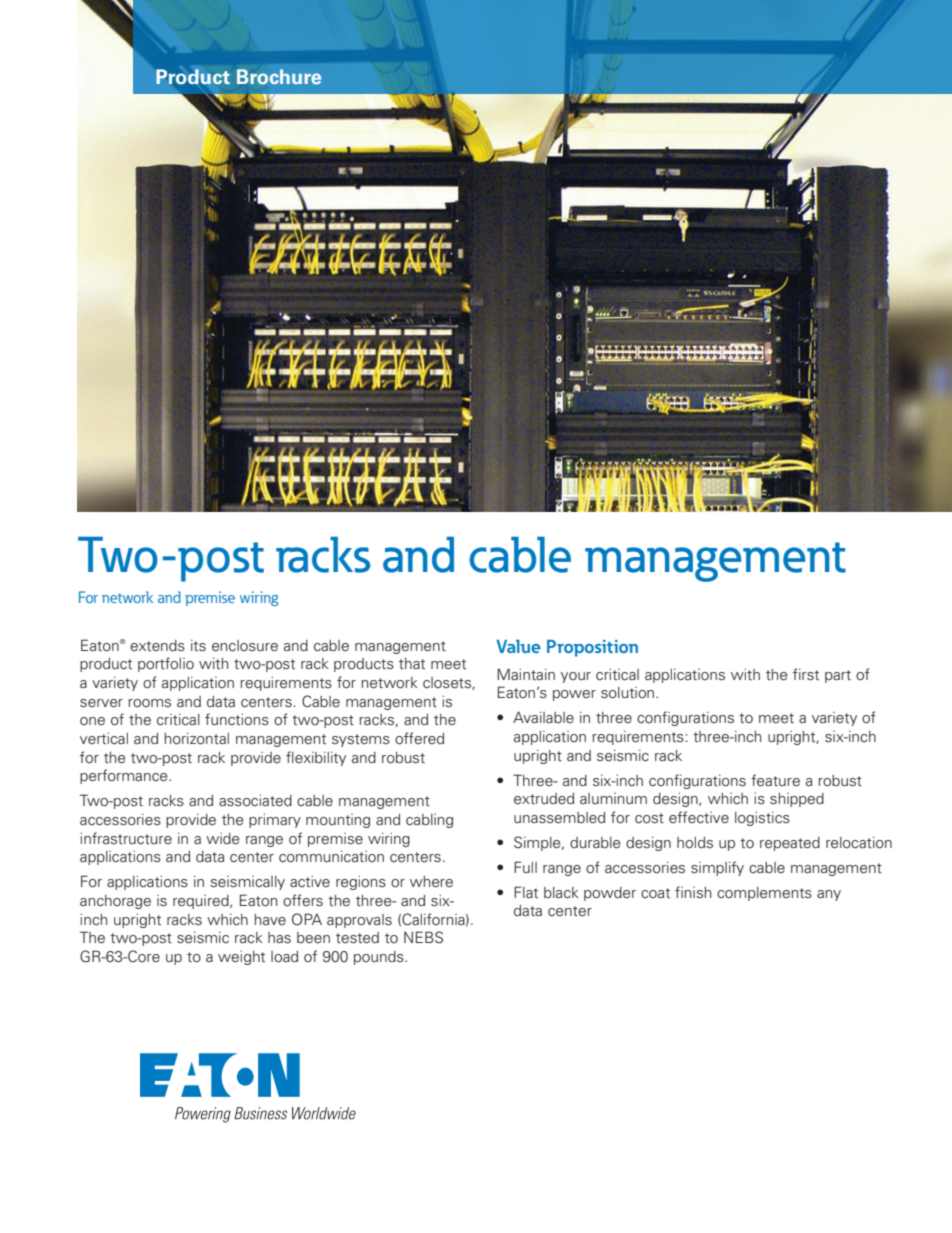 Image resolution: width=952 pixels, height=1233 pixels. I want to click on its, so click(198, 646).
